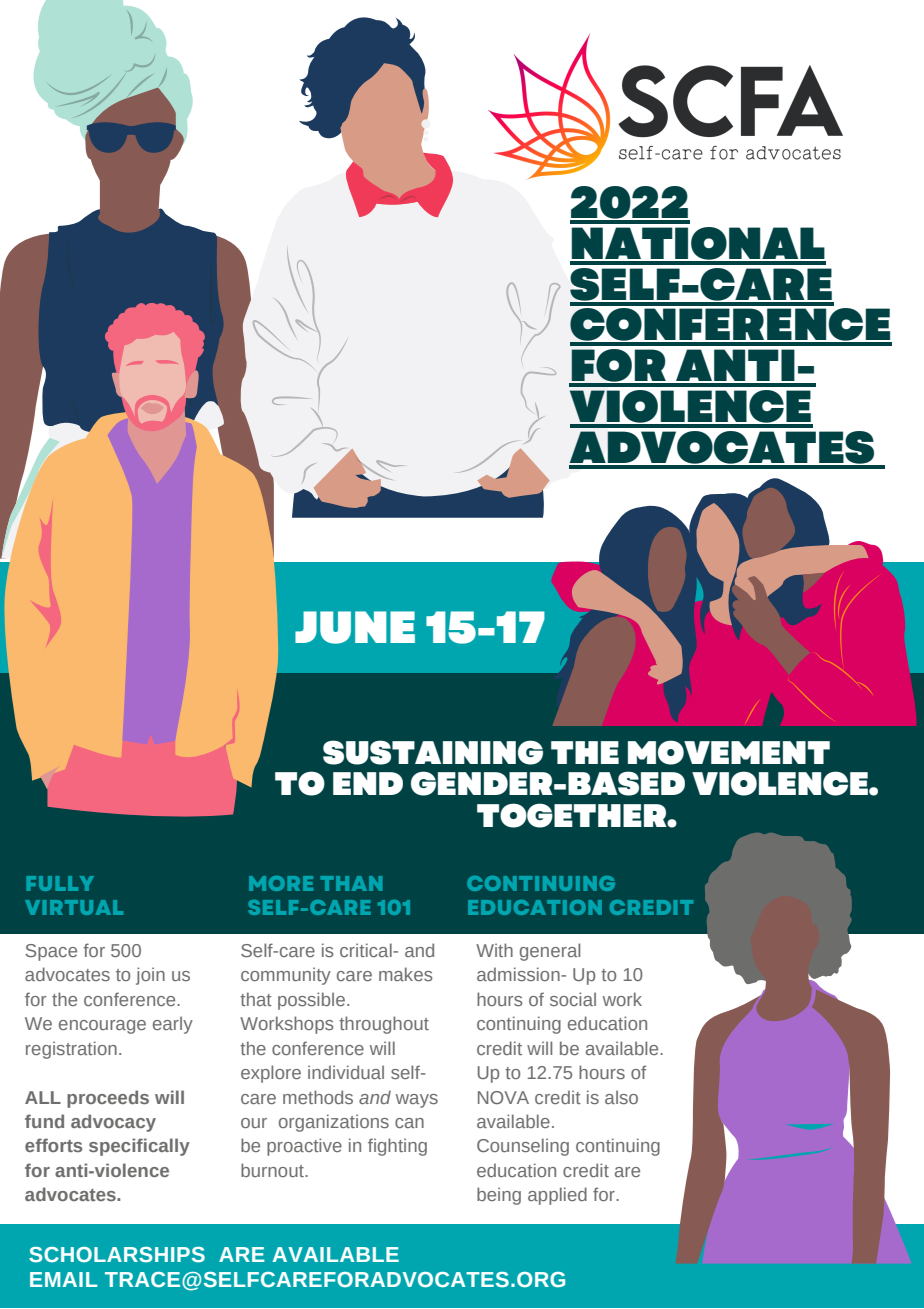 Image resolution: width=924 pixels, height=1309 pixels. What do you see at coordinates (117, 1255) in the screenshot?
I see `SCHOLARSHIPS` at bounding box center [117, 1255].
